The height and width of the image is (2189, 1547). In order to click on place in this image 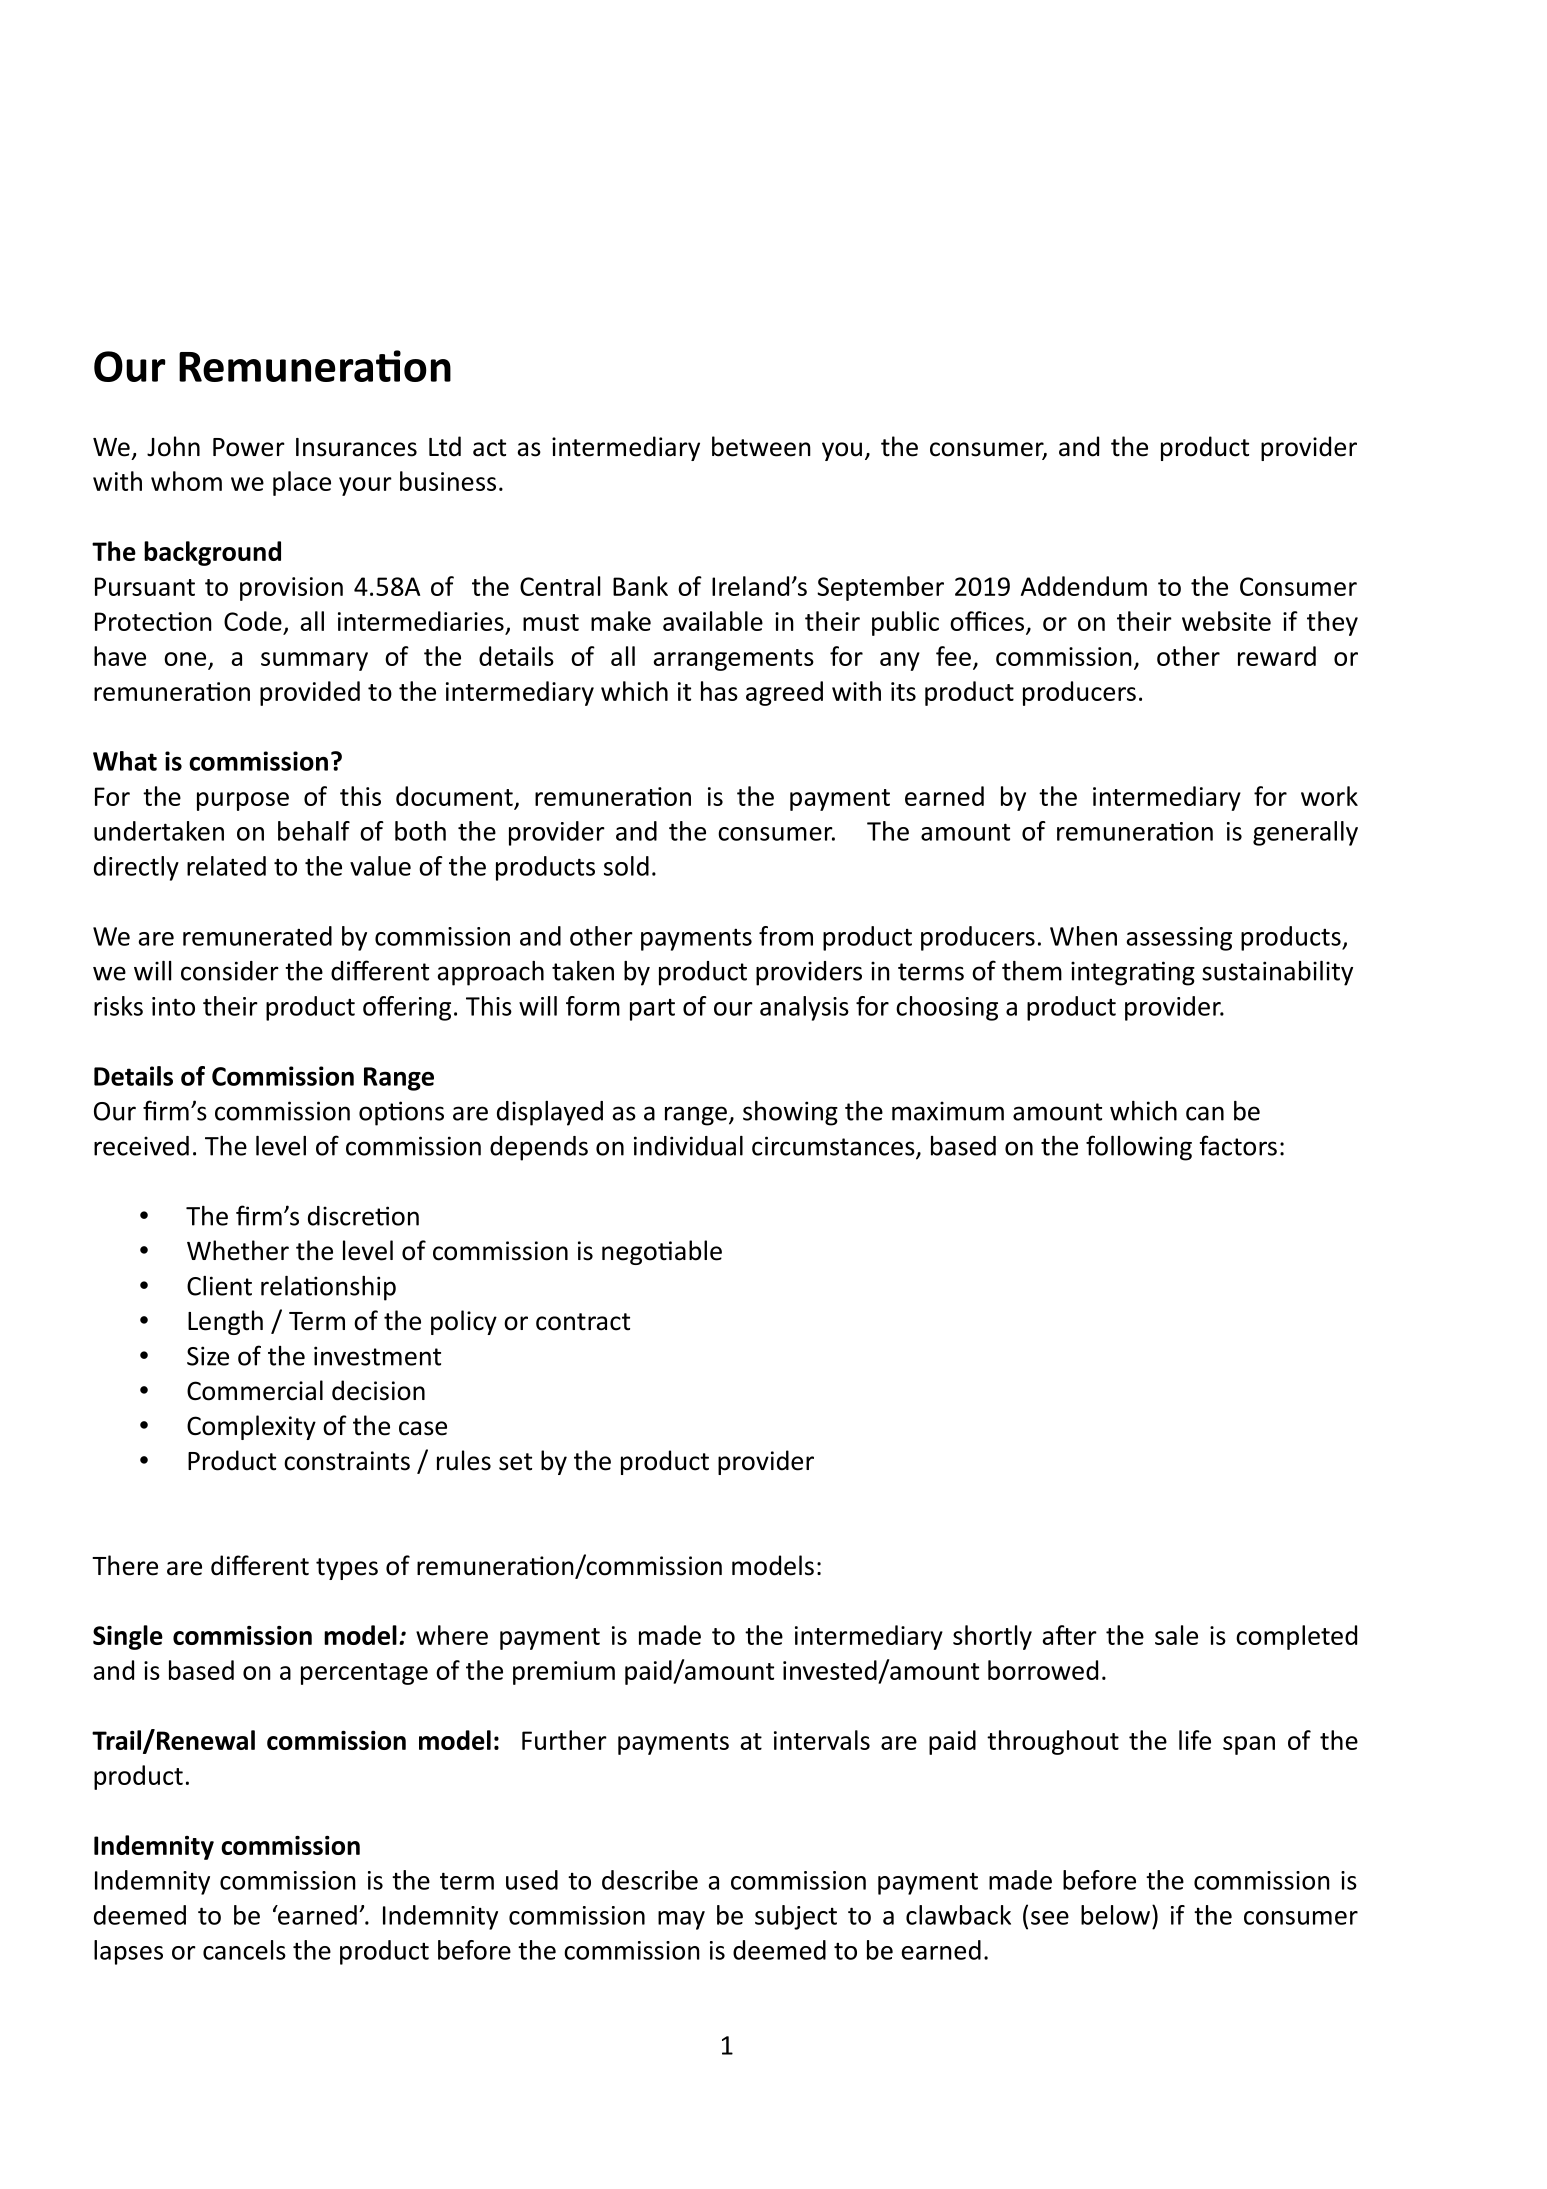, I will do `click(302, 483)`.
